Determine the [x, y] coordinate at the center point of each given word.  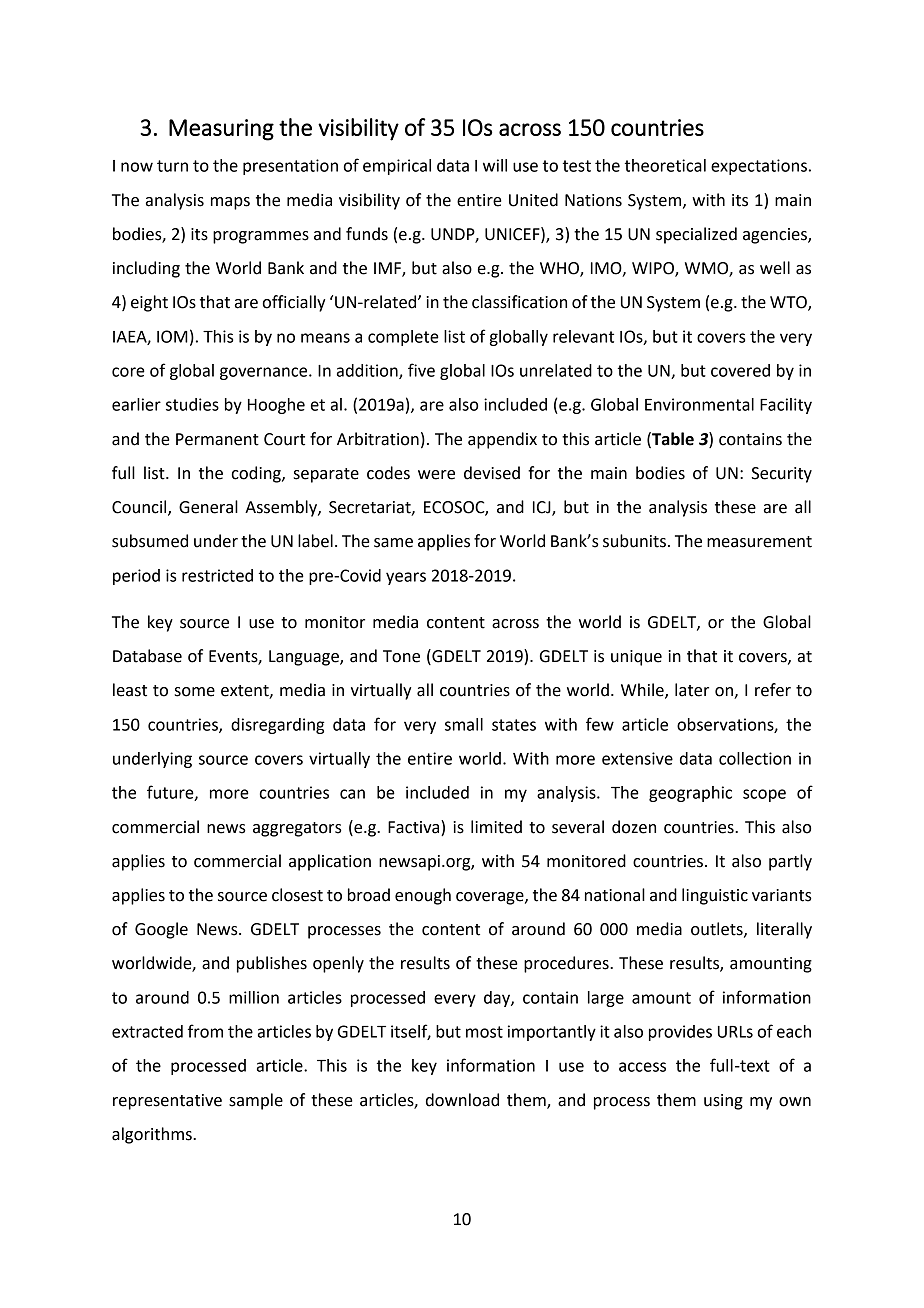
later [692, 690]
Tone [401, 656]
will [495, 165]
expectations [759, 167]
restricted [217, 575]
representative [167, 1102]
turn [172, 166]
